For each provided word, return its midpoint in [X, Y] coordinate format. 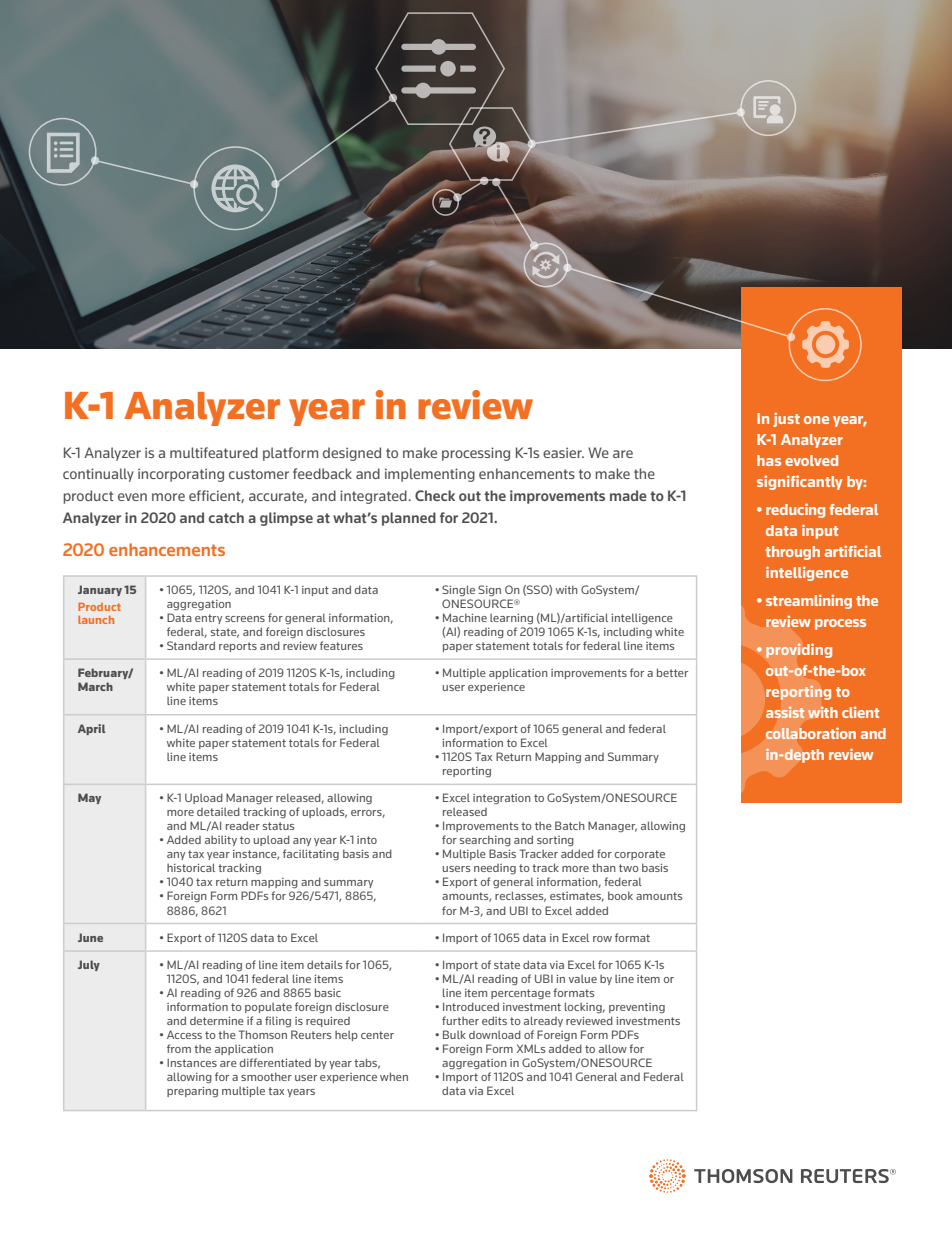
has [769, 460]
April [91, 729]
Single [458, 590]
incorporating [181, 475]
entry [208, 619]
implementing [430, 475]
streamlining [809, 601]
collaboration [811, 733]
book [620, 895]
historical [191, 867]
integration [502, 799]
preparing [192, 1091]
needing [495, 869]
